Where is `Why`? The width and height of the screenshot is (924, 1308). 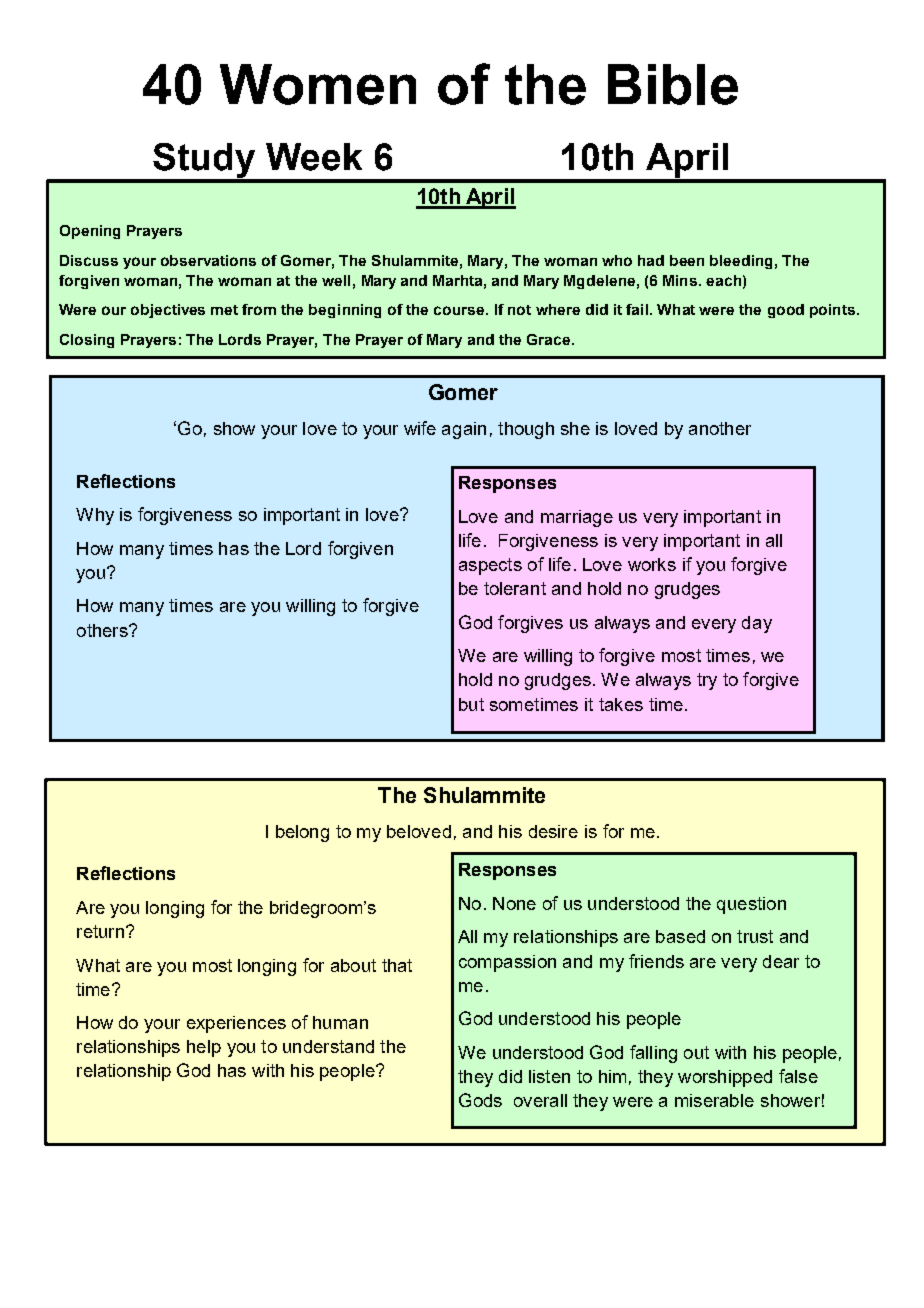
Why is located at coordinates (95, 516).
